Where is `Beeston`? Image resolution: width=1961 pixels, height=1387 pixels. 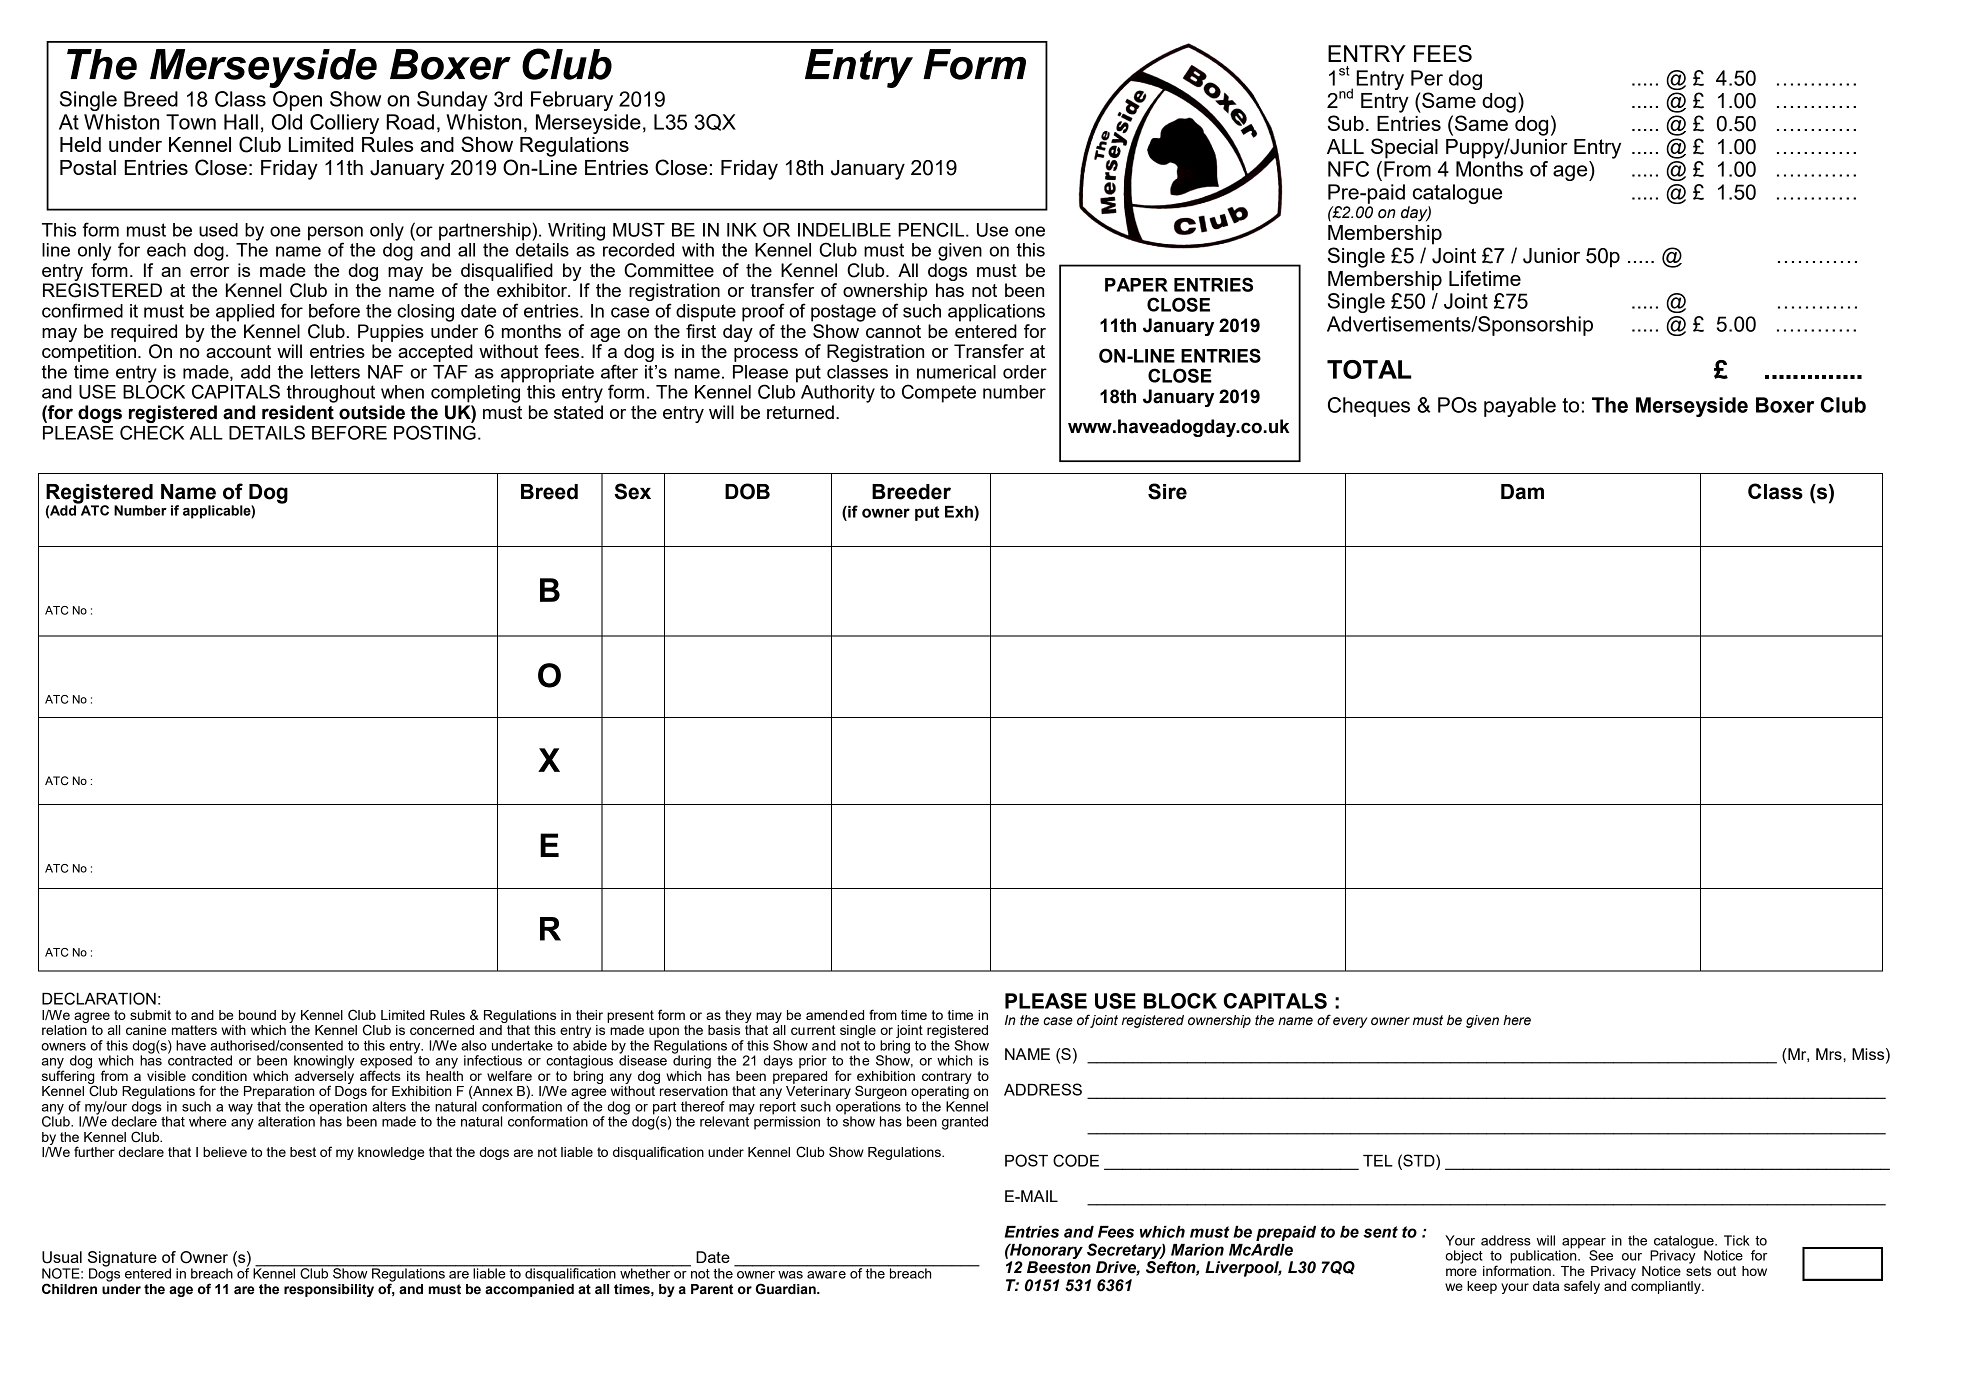 Beeston is located at coordinates (1059, 1267).
